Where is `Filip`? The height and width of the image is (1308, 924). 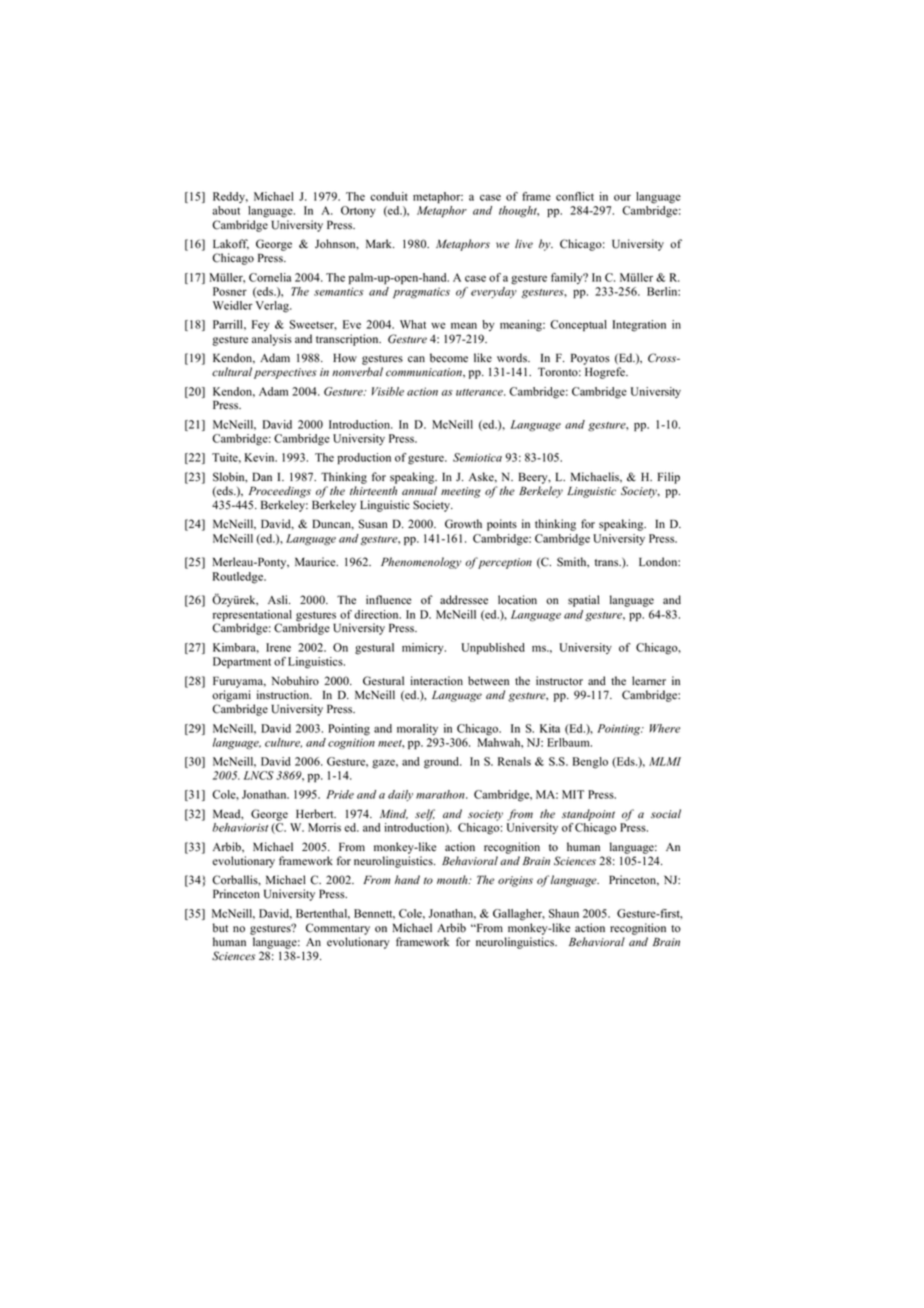
Filip is located at coordinates (669, 478).
